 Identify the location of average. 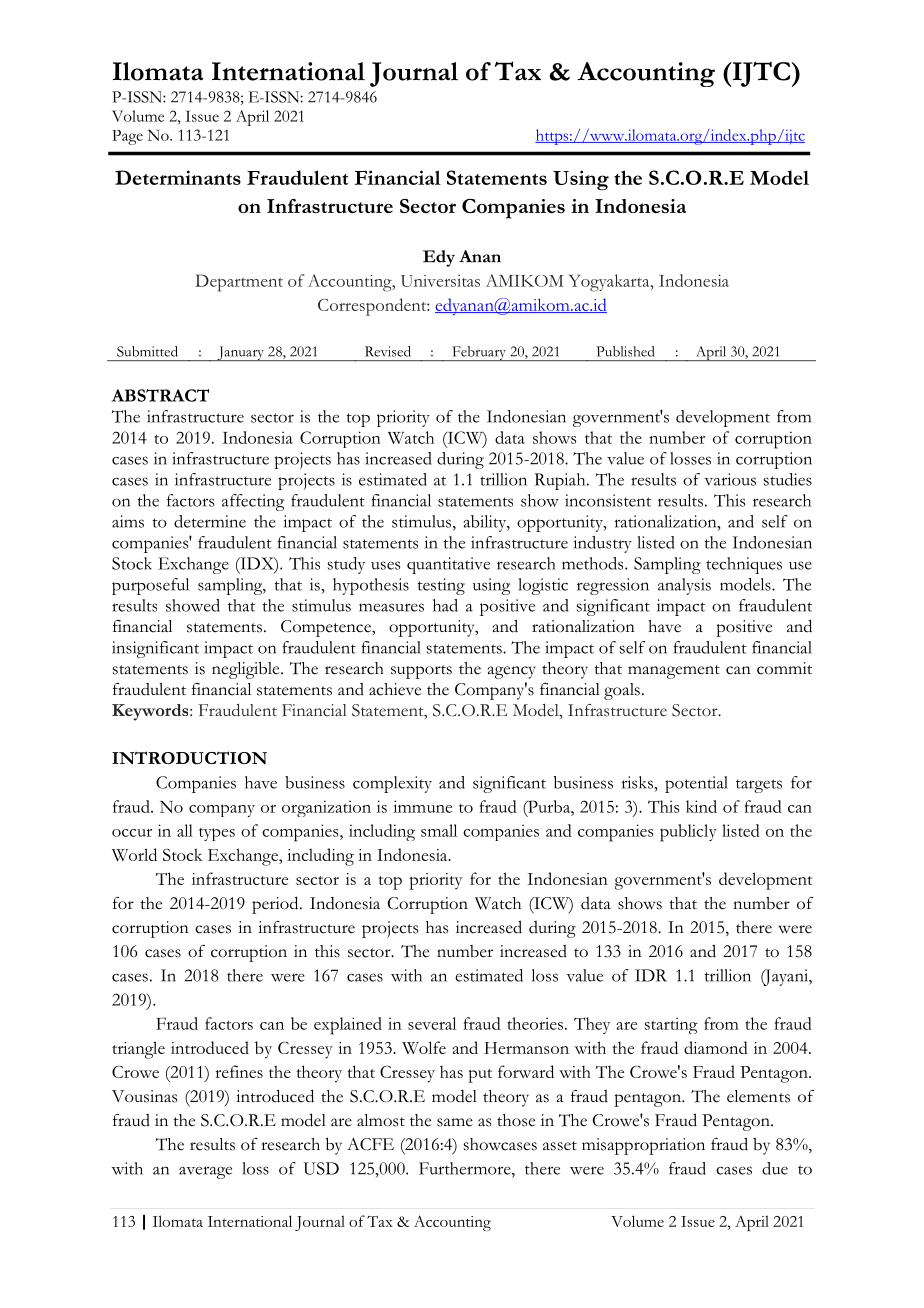
(205, 1172).
